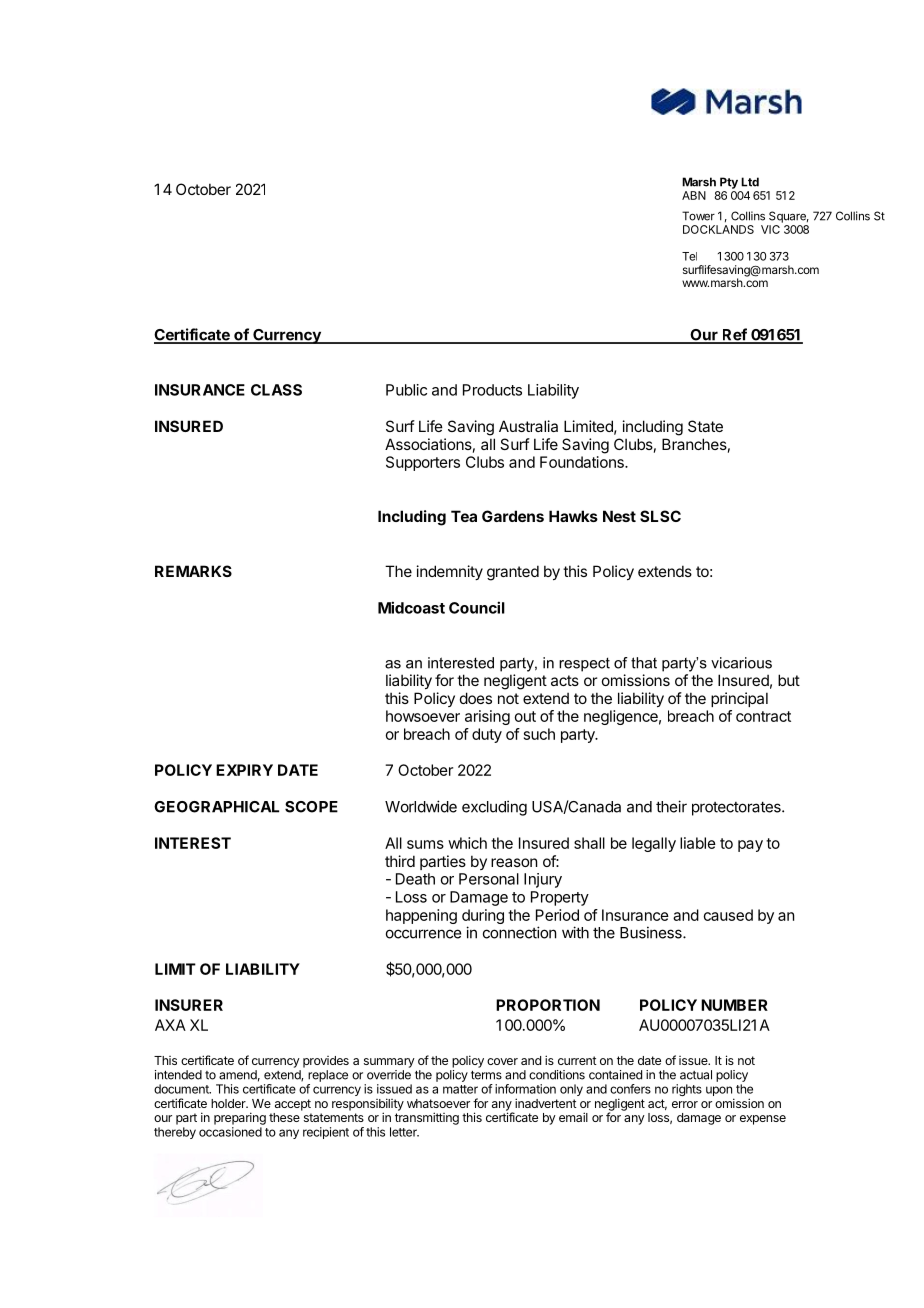 Image resolution: width=924 pixels, height=1308 pixels. What do you see at coordinates (728, 915) in the image?
I see `caused` at bounding box center [728, 915].
